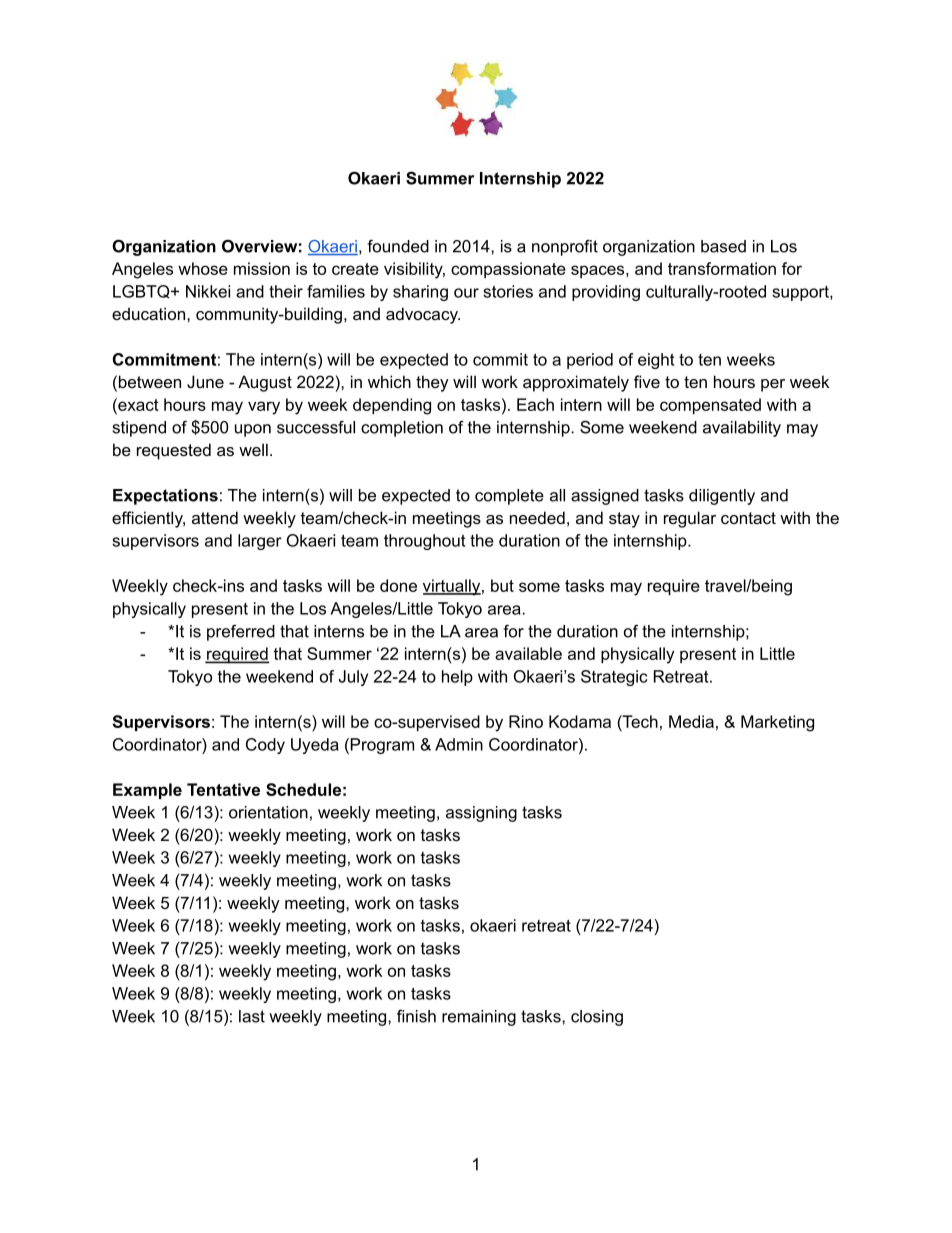  Describe the element at coordinates (241, 633) in the page. I see `preferred` at that location.
